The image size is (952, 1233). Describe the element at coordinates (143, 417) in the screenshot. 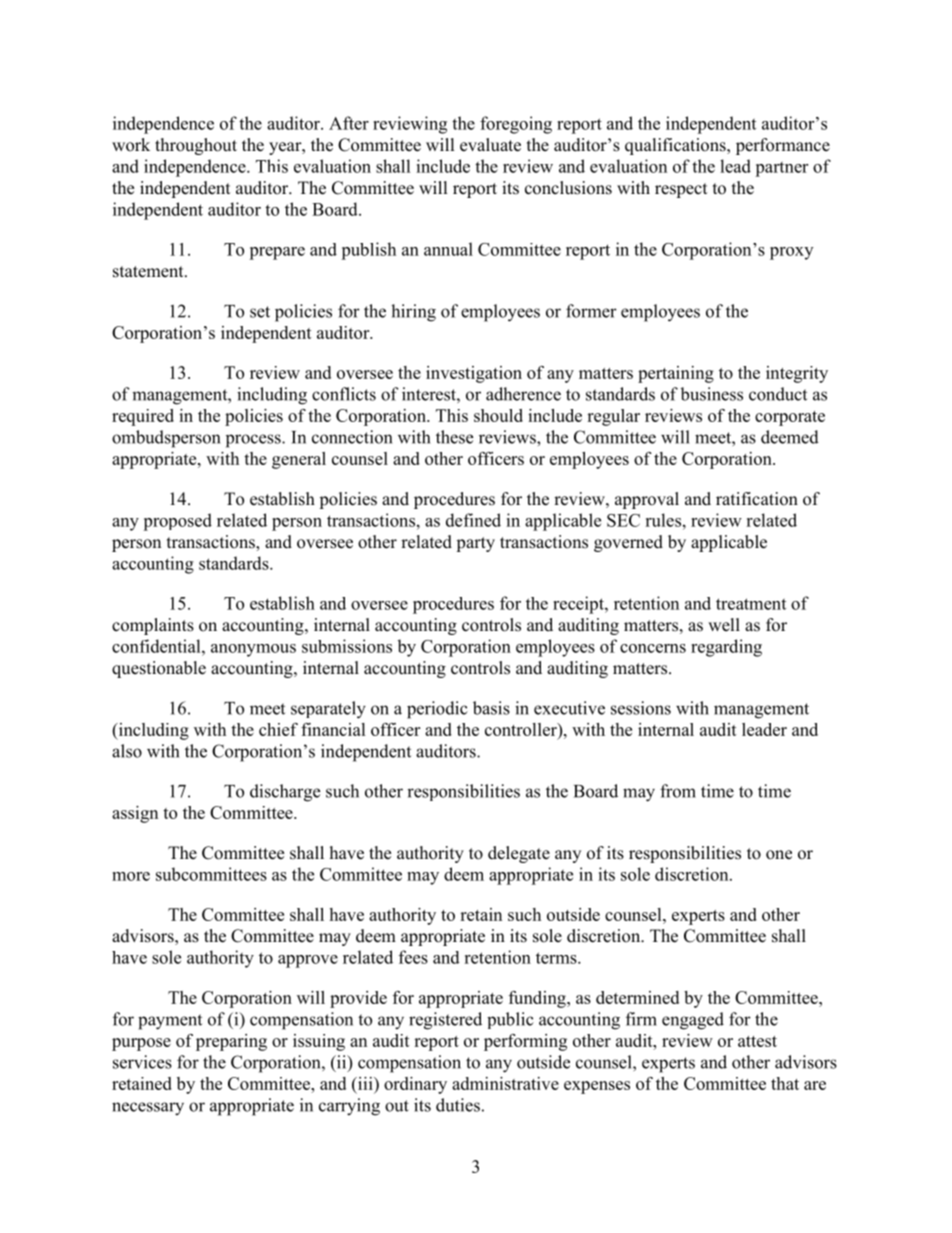

I see `required` at that location.
